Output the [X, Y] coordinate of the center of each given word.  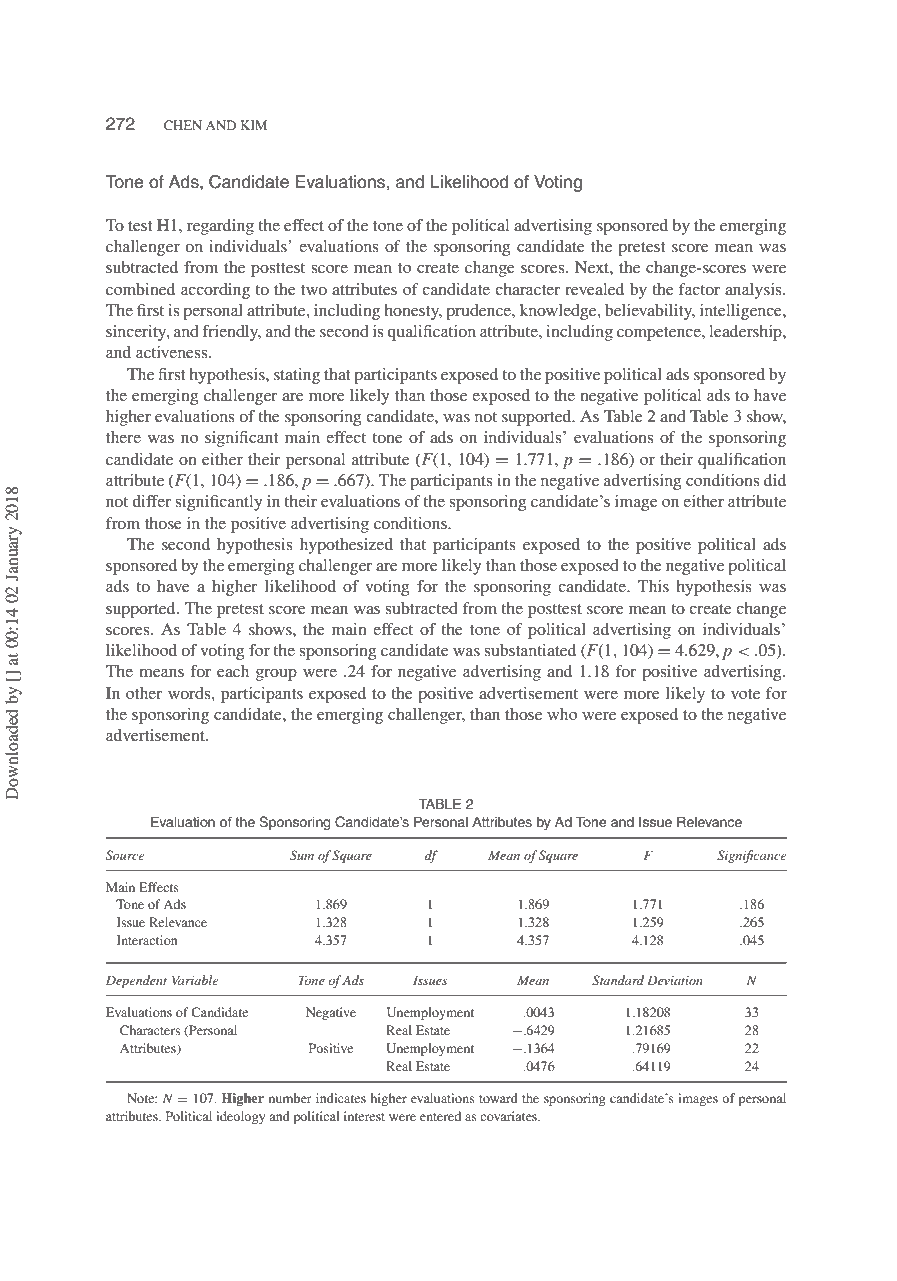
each [233, 671]
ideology [240, 1117]
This [653, 586]
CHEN [183, 125]
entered [440, 1116]
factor [699, 289]
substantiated [530, 650]
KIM [254, 125]
